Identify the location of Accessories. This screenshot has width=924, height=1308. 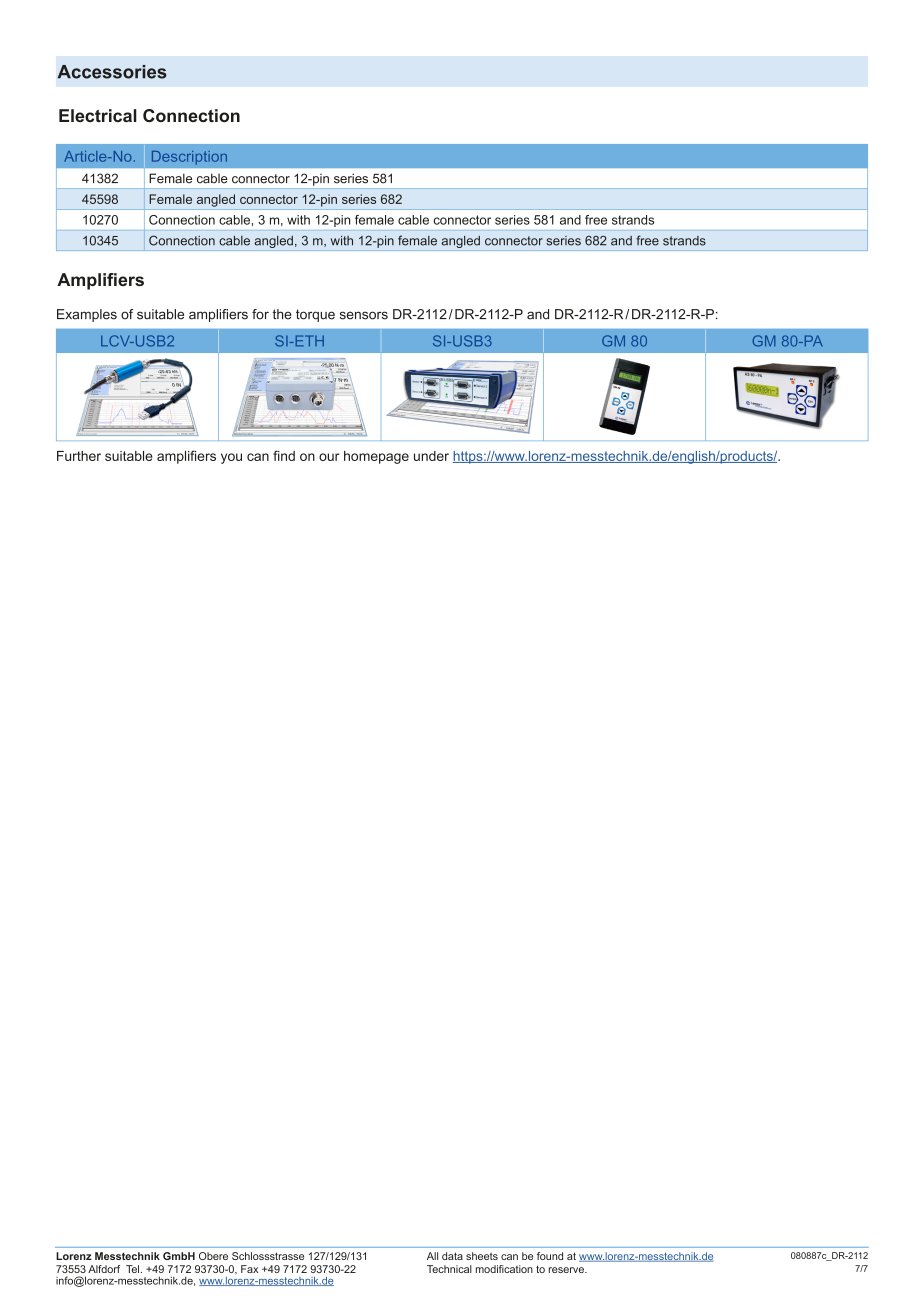
(112, 72).
